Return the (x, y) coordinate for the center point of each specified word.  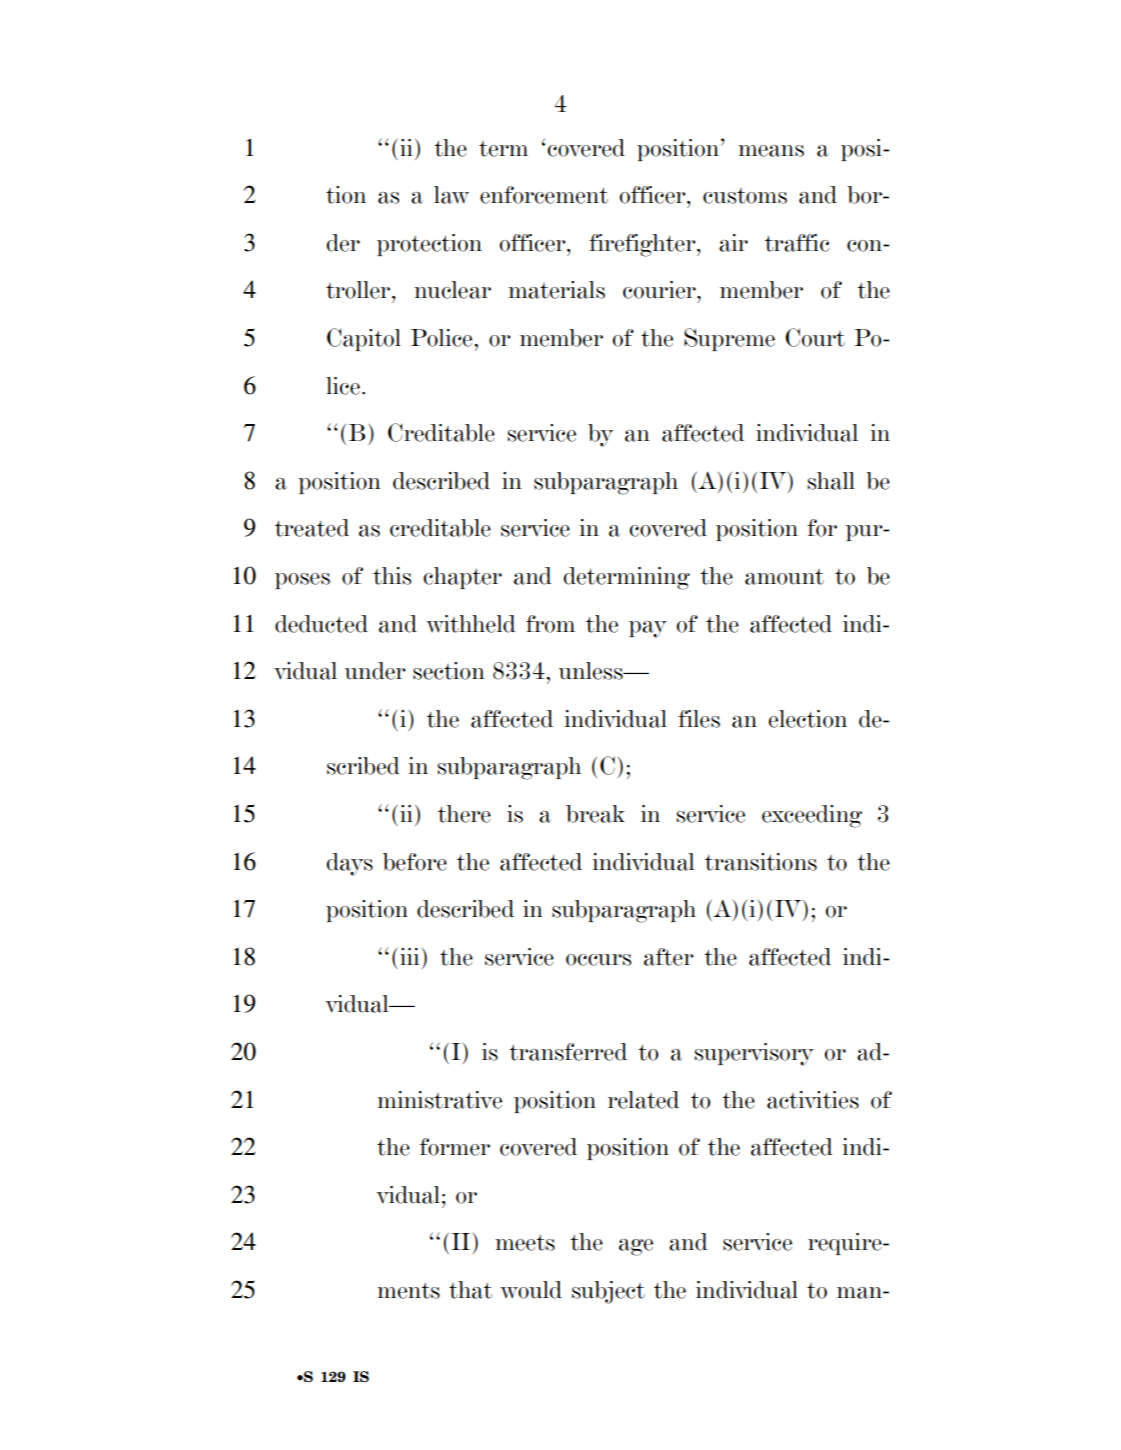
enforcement (544, 195)
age (636, 1247)
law (451, 195)
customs (745, 196)
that (470, 1290)
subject (608, 1292)
